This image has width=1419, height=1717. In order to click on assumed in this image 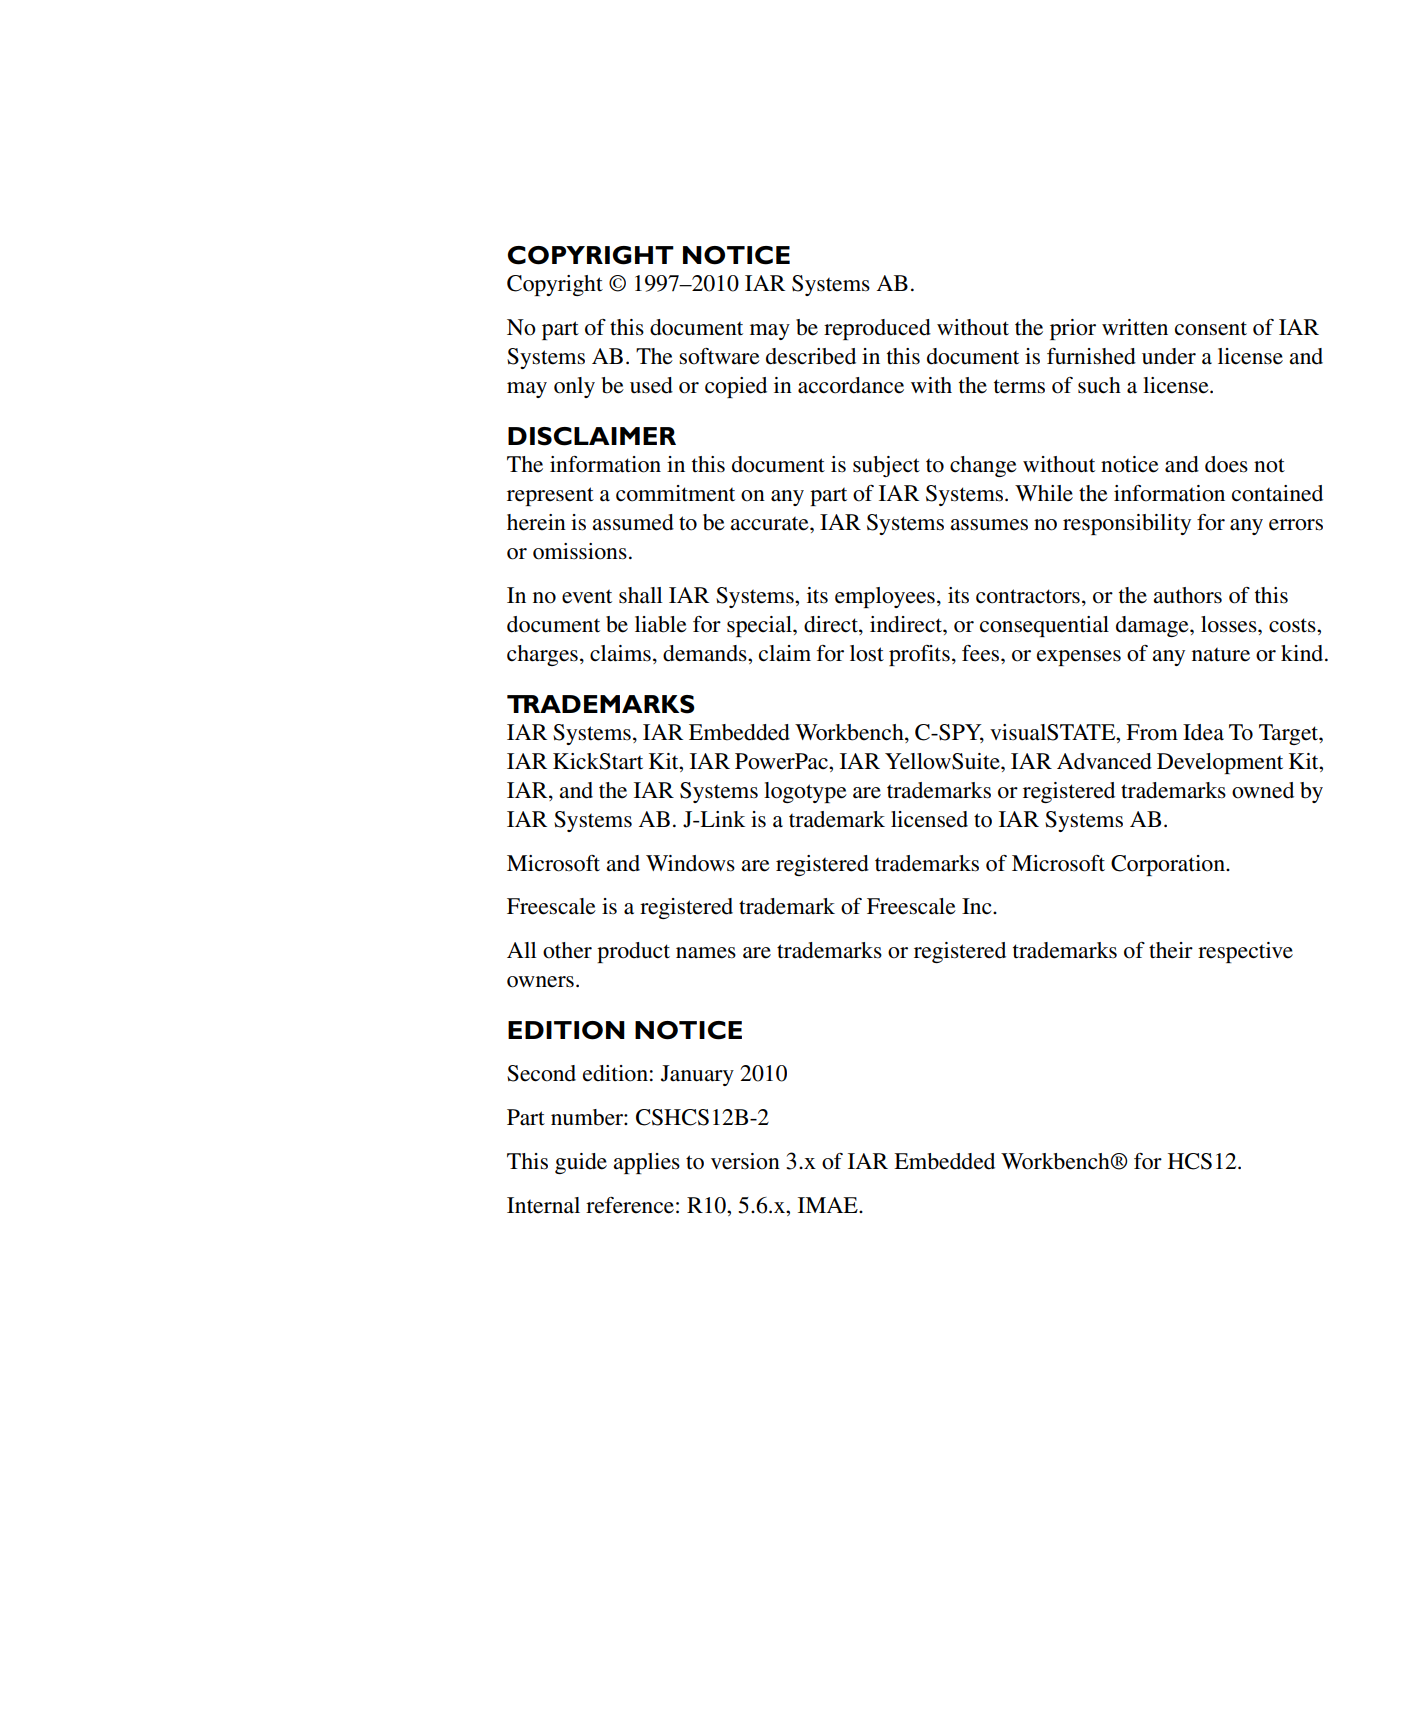, I will do `click(633, 522)`.
